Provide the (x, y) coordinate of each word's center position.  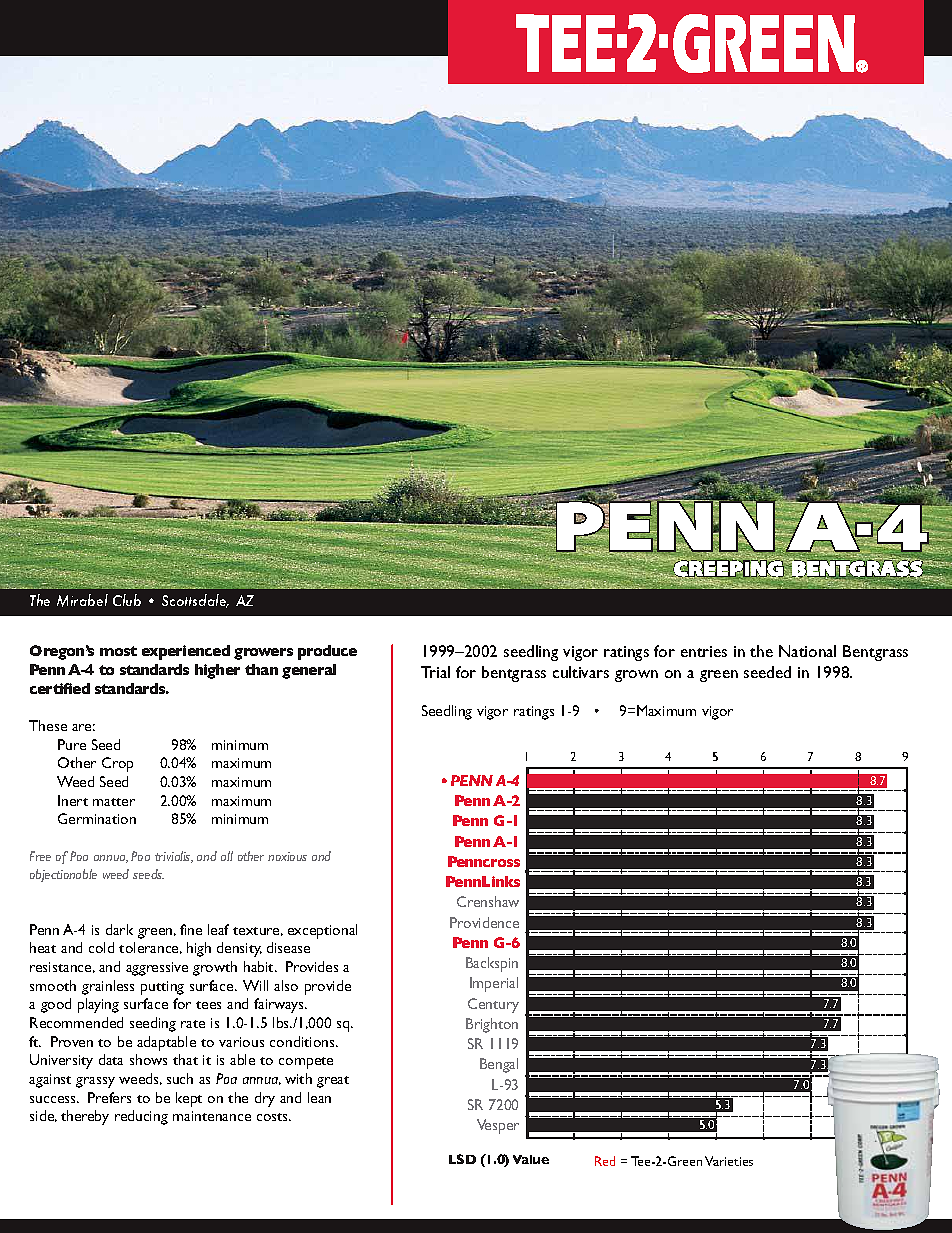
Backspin (492, 964)
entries (704, 651)
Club (127, 600)
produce (327, 652)
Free (40, 856)
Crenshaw (488, 901)
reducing (141, 1117)
